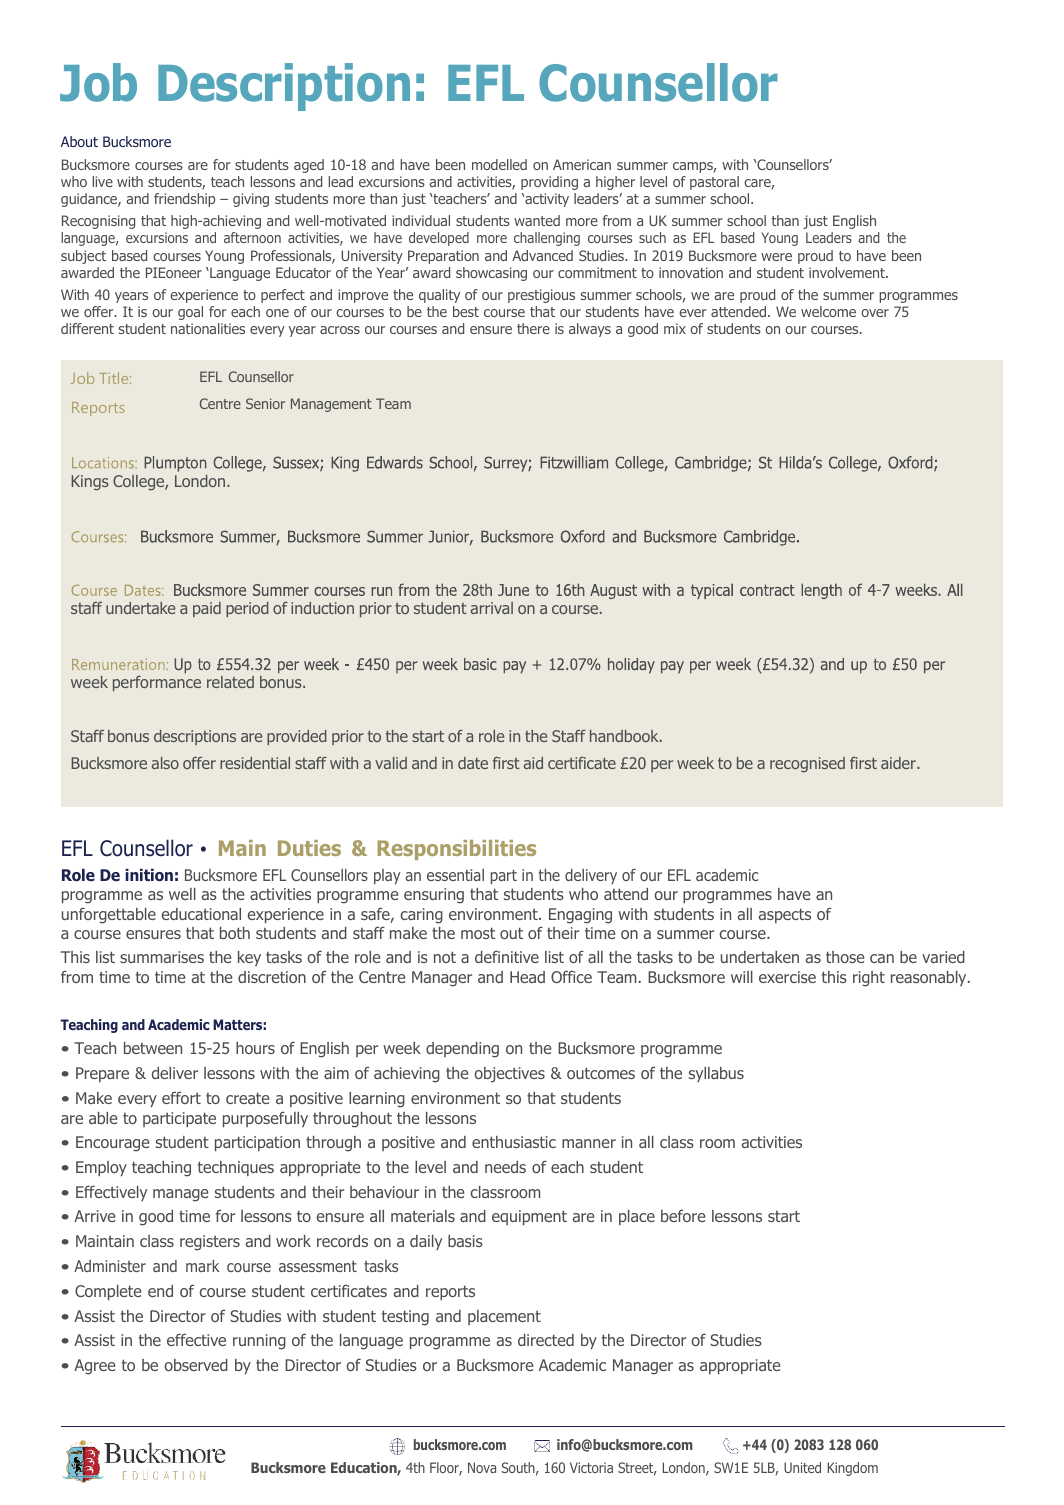  Describe the element at coordinates (207, 609) in the screenshot. I see `paid` at that location.
